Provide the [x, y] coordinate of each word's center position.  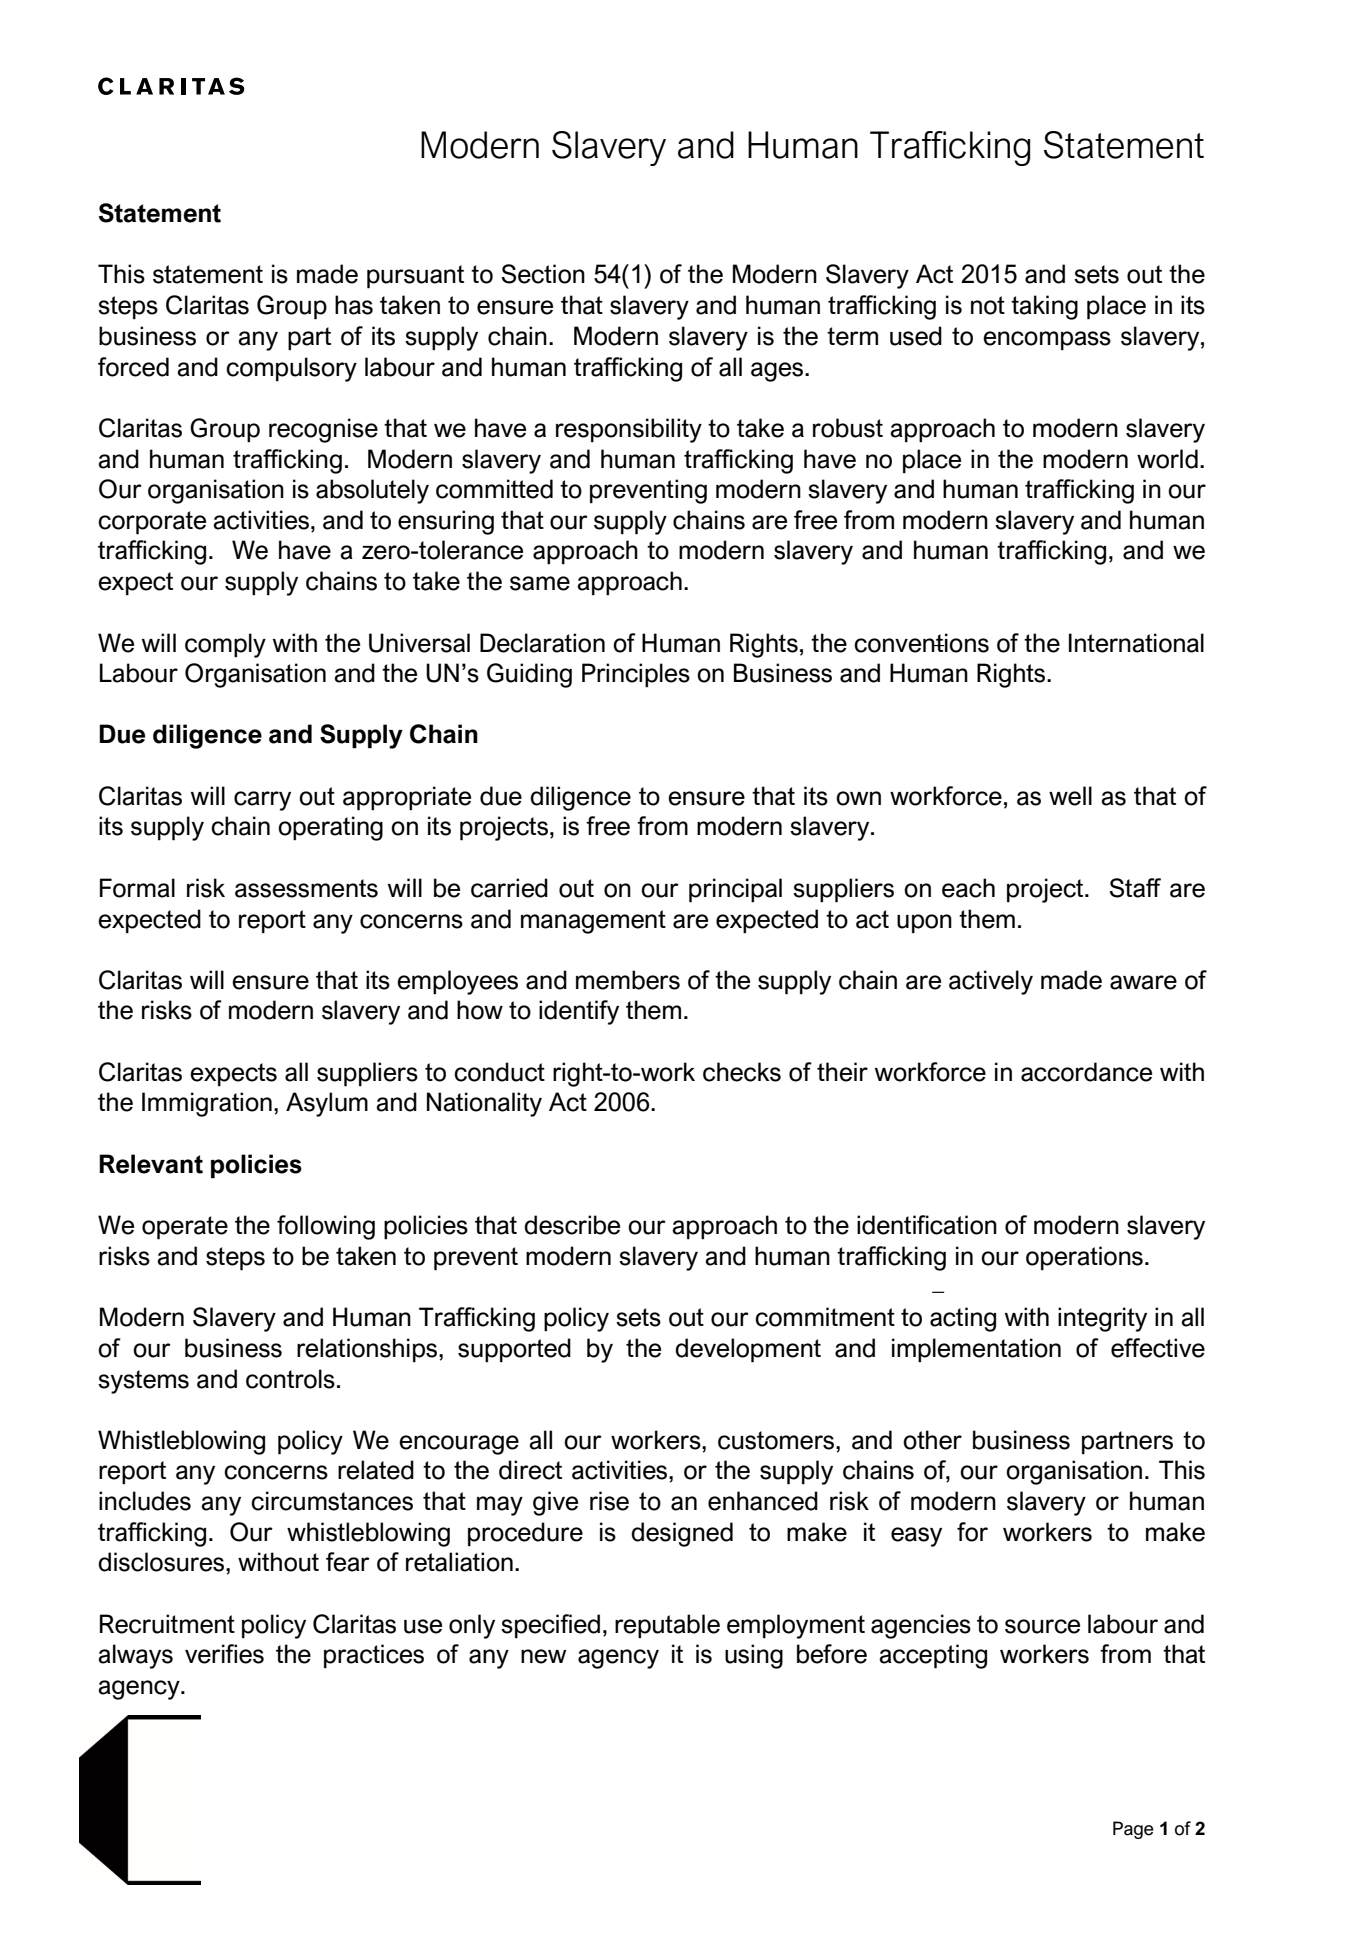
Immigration [207, 1104]
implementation [976, 1350]
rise [609, 1501]
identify [579, 1012]
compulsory [291, 369]
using [754, 1656]
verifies [224, 1654]
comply [225, 645]
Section [543, 274]
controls [290, 1379]
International [1136, 643]
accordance [1086, 1072]
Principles [636, 675]
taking [1044, 307]
